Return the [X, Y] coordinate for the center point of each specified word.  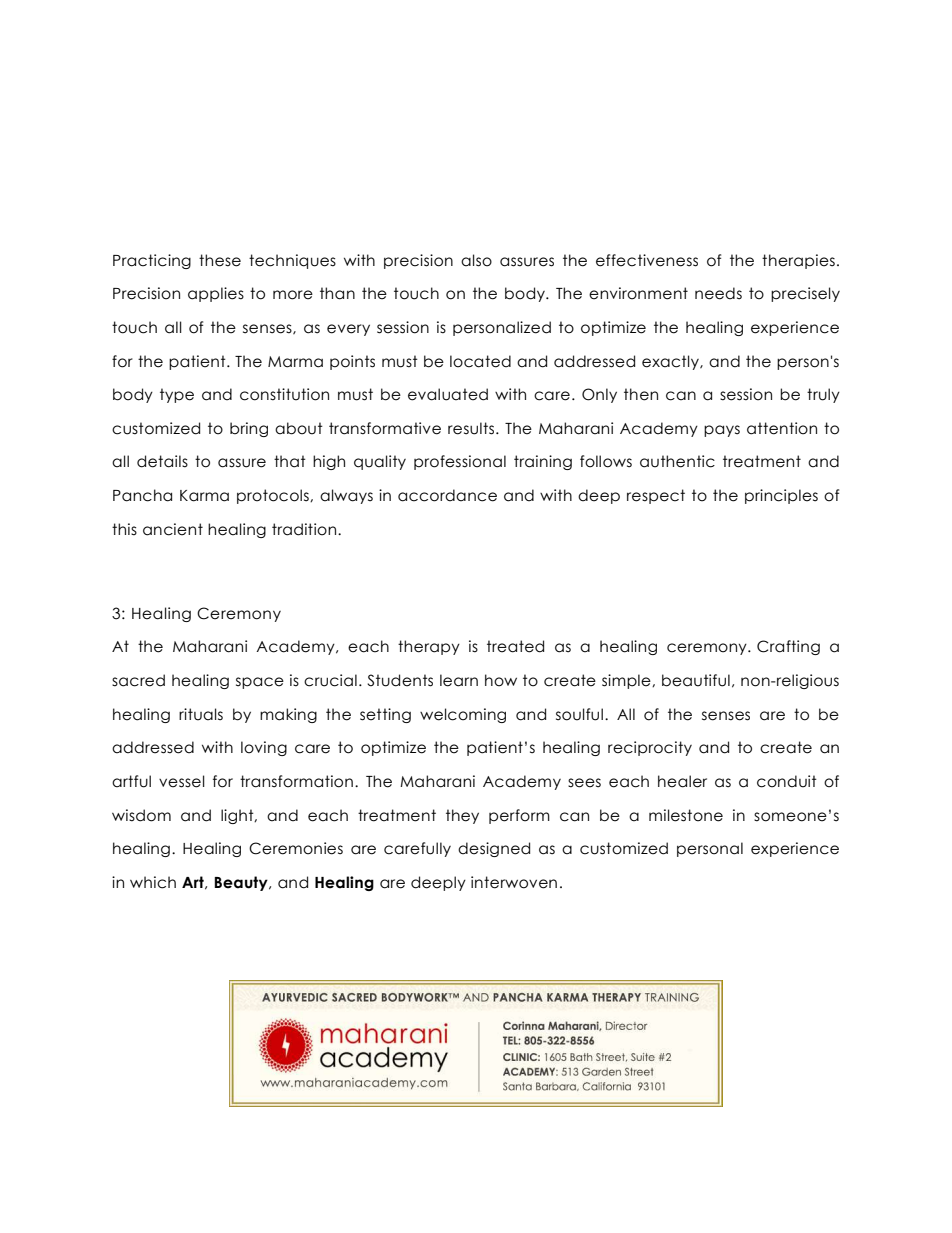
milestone [686, 815]
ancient [173, 529]
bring [249, 429]
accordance [447, 495]
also [476, 260]
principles [781, 496]
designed [494, 849]
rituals [201, 714]
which [153, 882]
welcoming [463, 715]
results [472, 428]
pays [722, 431]
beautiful [696, 680]
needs [718, 293]
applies [216, 294]
